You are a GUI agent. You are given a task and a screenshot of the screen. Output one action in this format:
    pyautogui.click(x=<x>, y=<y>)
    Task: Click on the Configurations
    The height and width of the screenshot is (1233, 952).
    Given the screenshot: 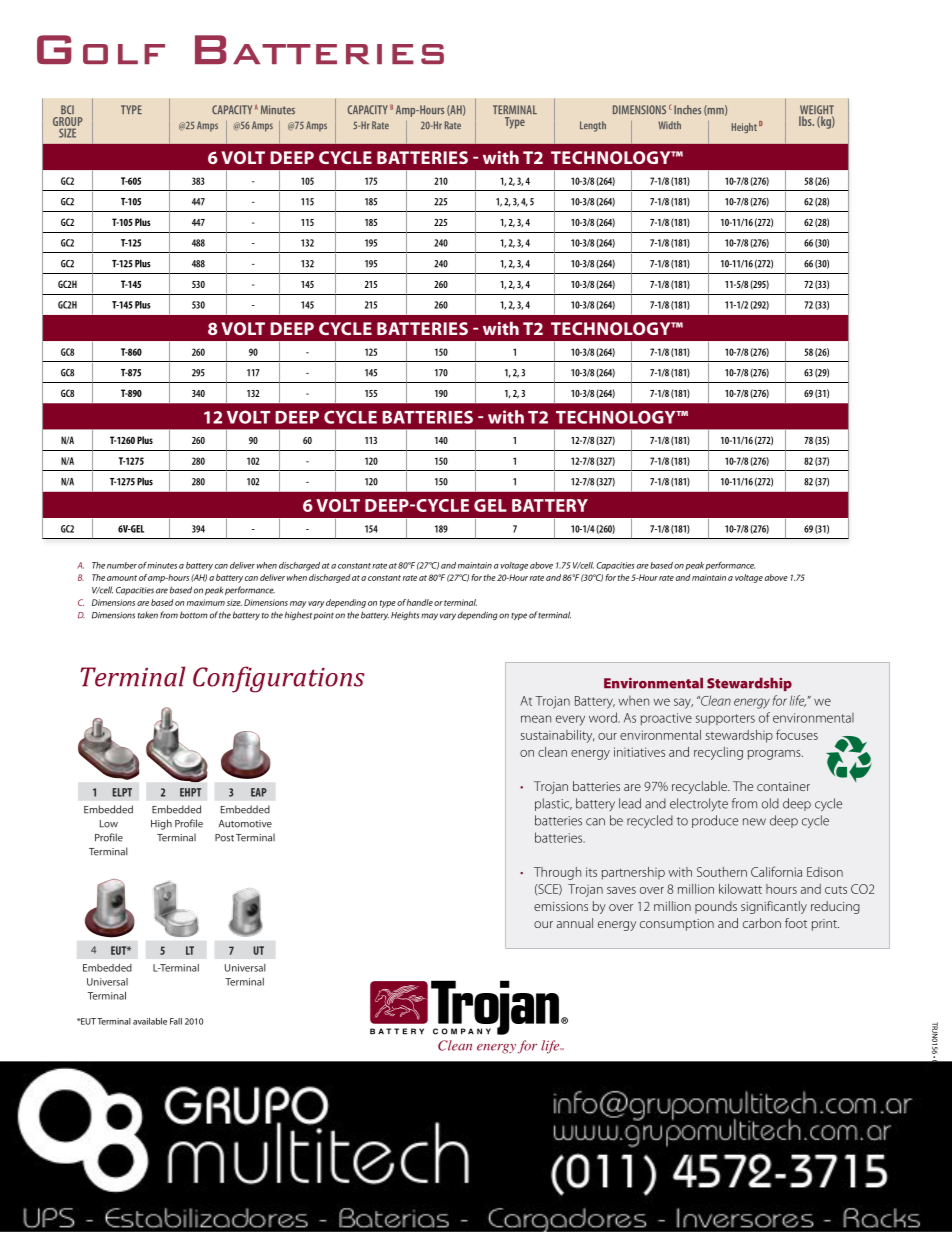 What is the action you would take?
    pyautogui.click(x=279, y=679)
